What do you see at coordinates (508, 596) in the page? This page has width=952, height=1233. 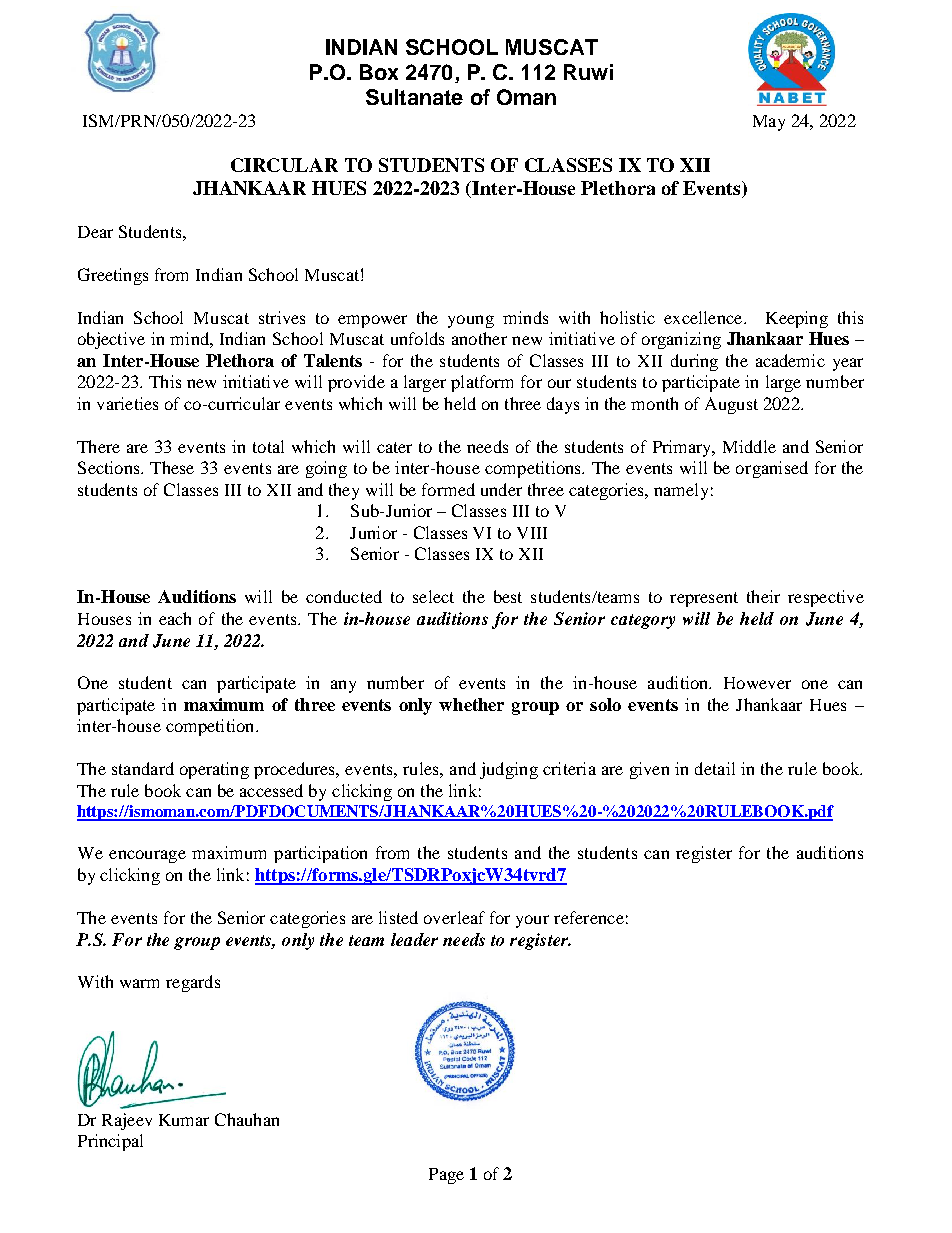 I see `best` at bounding box center [508, 596].
